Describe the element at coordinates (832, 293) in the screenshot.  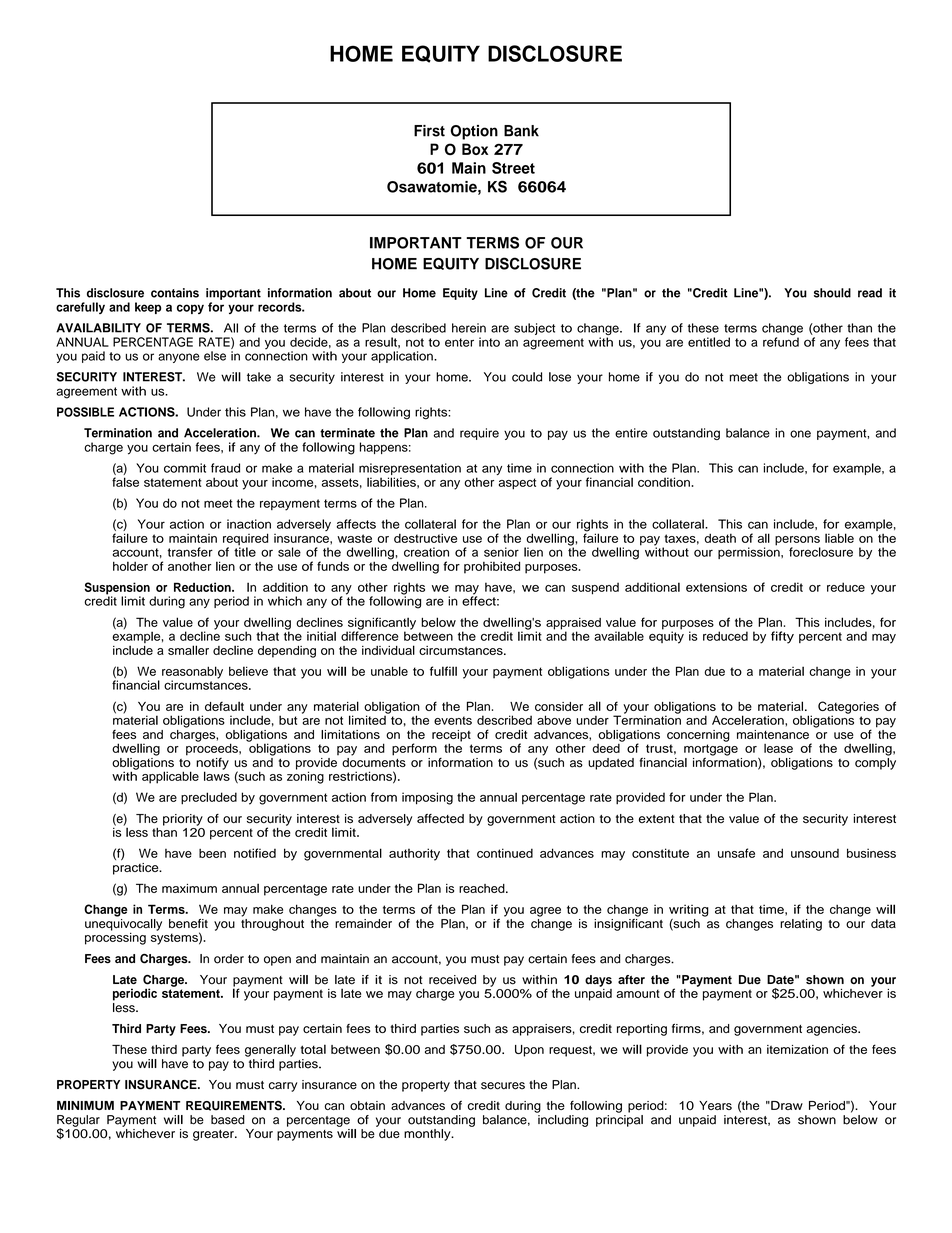
I see `should` at that location.
